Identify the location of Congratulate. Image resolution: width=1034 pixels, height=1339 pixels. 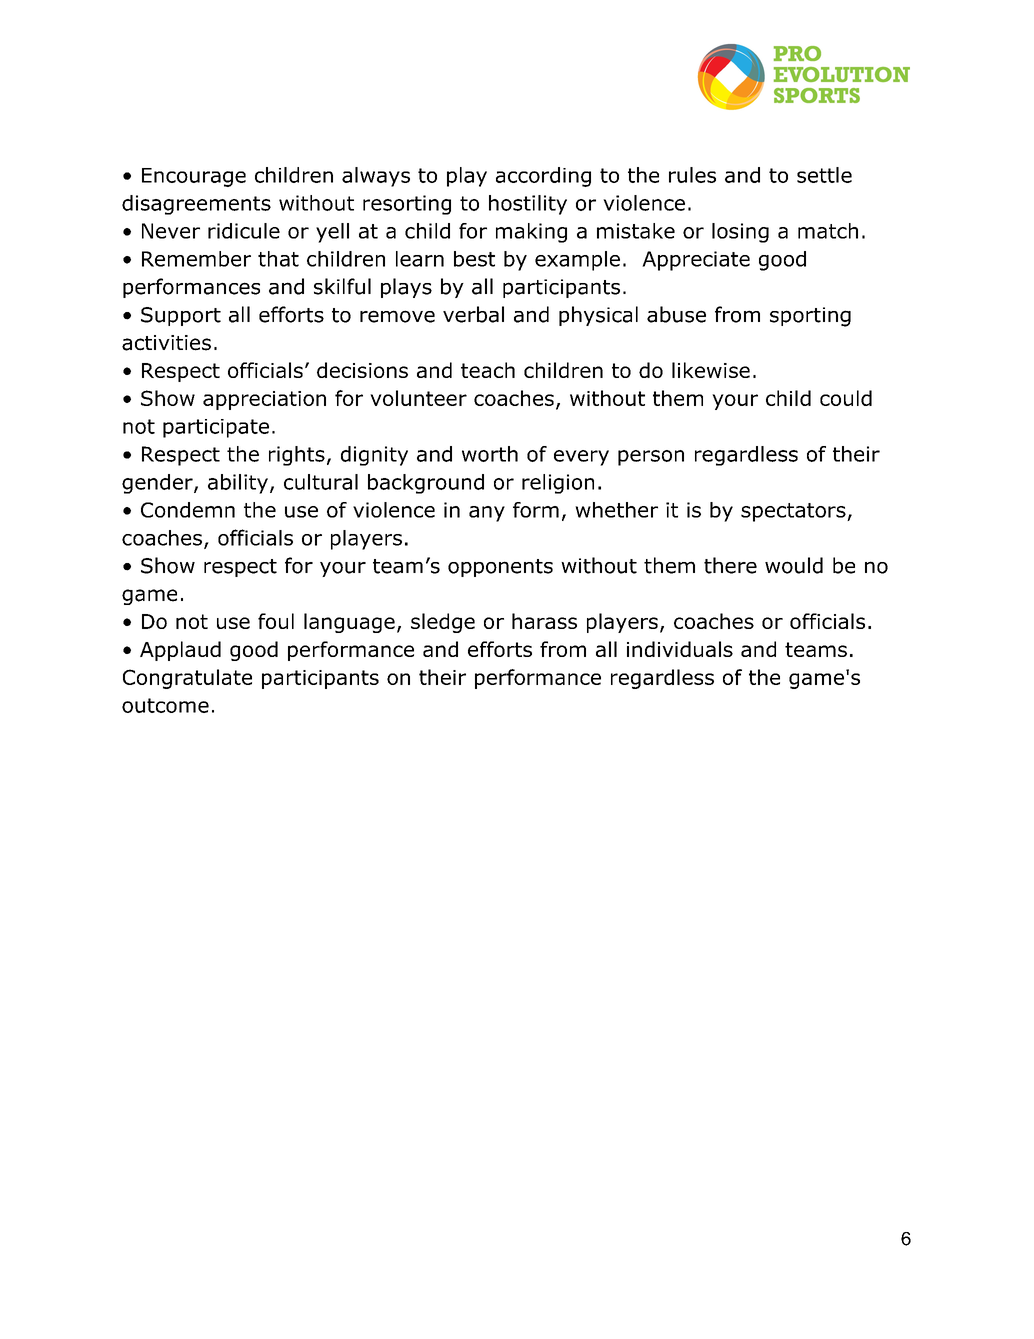
(187, 679).
